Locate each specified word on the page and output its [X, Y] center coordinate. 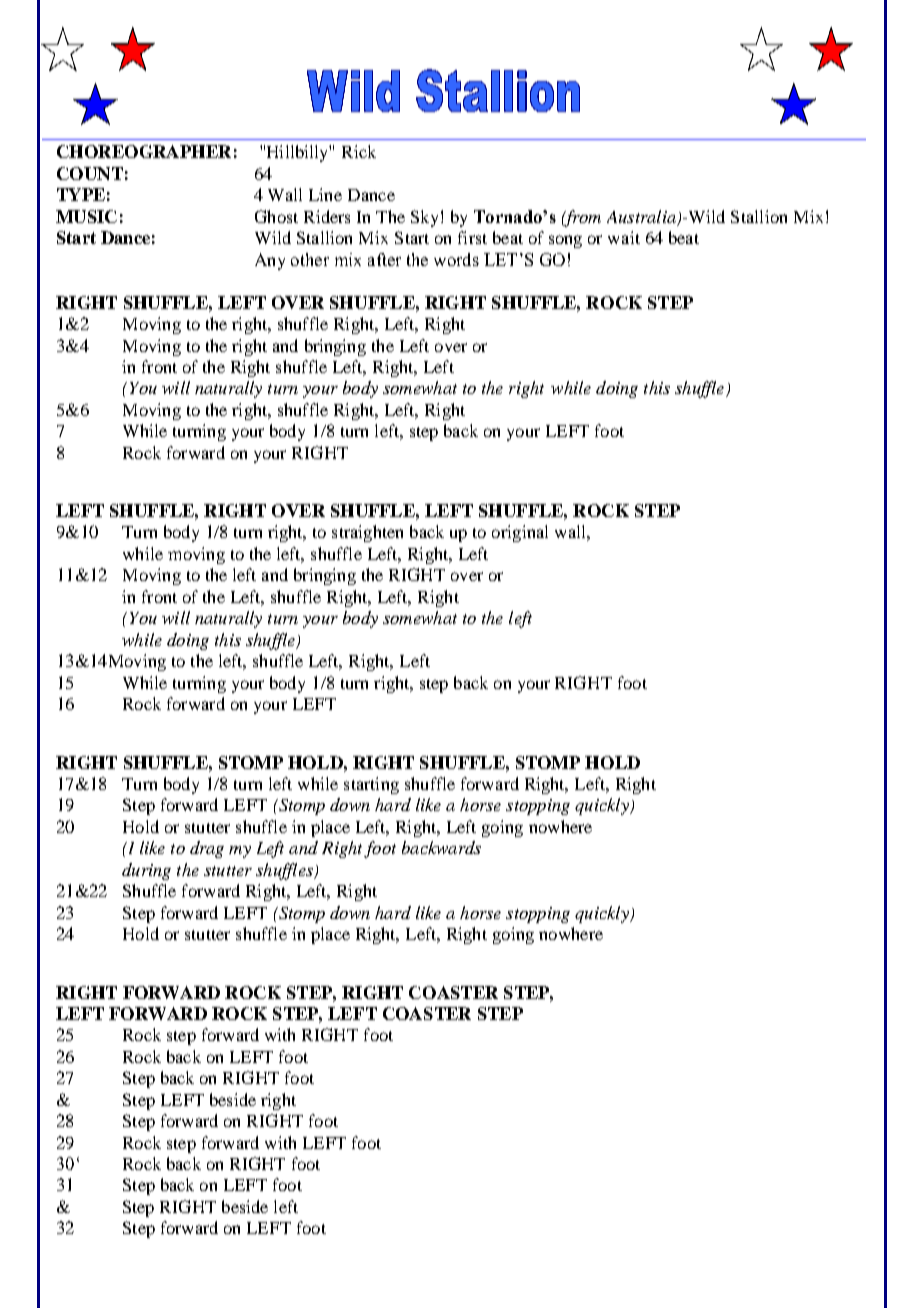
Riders [327, 216]
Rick [359, 151]
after [384, 259]
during [146, 871]
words [456, 259]
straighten [367, 533]
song [565, 241]
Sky [424, 218]
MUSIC [86, 216]
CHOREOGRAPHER [144, 151]
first [472, 237]
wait [624, 237]
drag [207, 849]
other [310, 259]
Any [270, 261]
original [520, 533]
